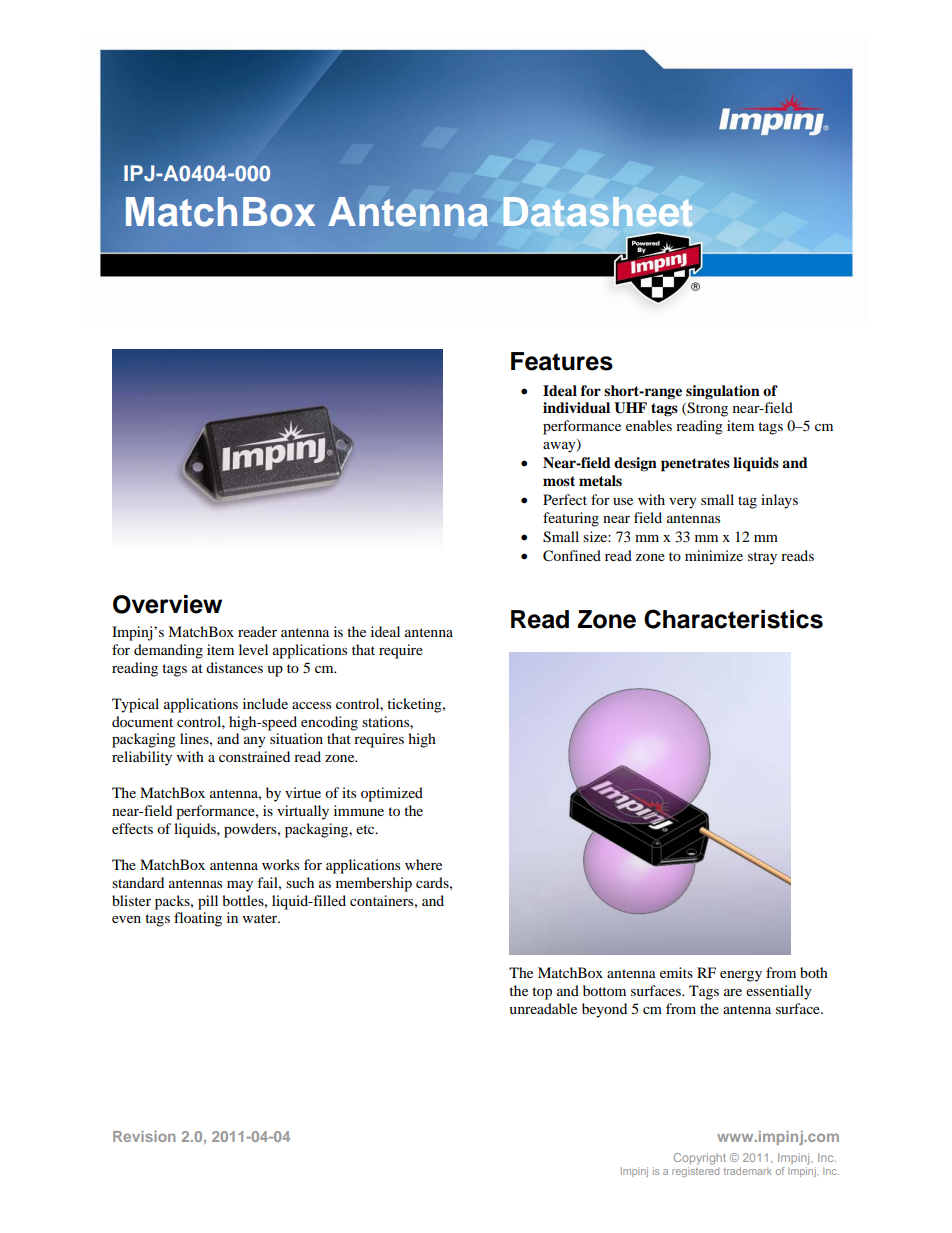 The width and height of the screenshot is (952, 1233). What do you see at coordinates (144, 1136) in the screenshot?
I see `Revision` at bounding box center [144, 1136].
